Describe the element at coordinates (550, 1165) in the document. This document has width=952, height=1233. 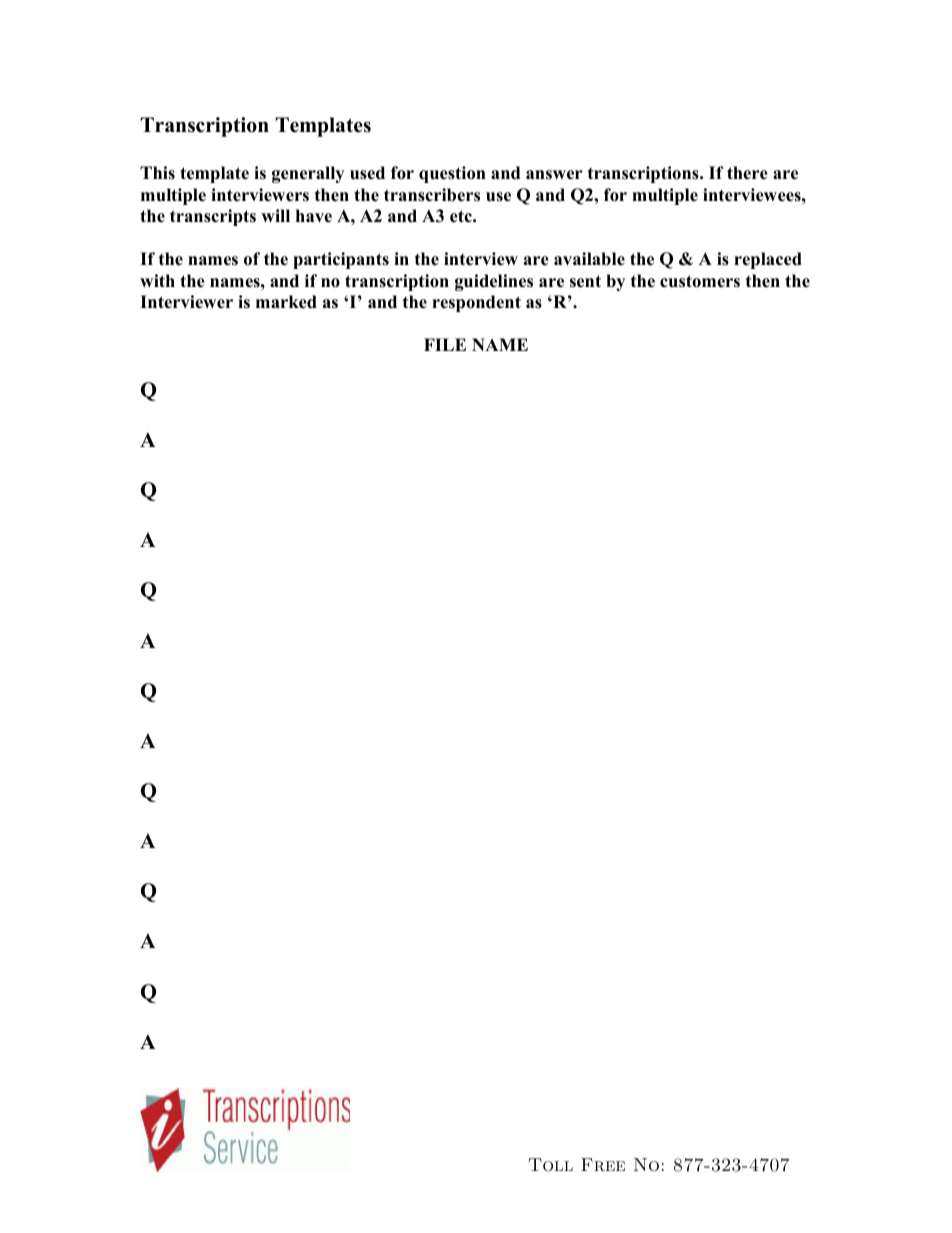
I see `Toll` at that location.
